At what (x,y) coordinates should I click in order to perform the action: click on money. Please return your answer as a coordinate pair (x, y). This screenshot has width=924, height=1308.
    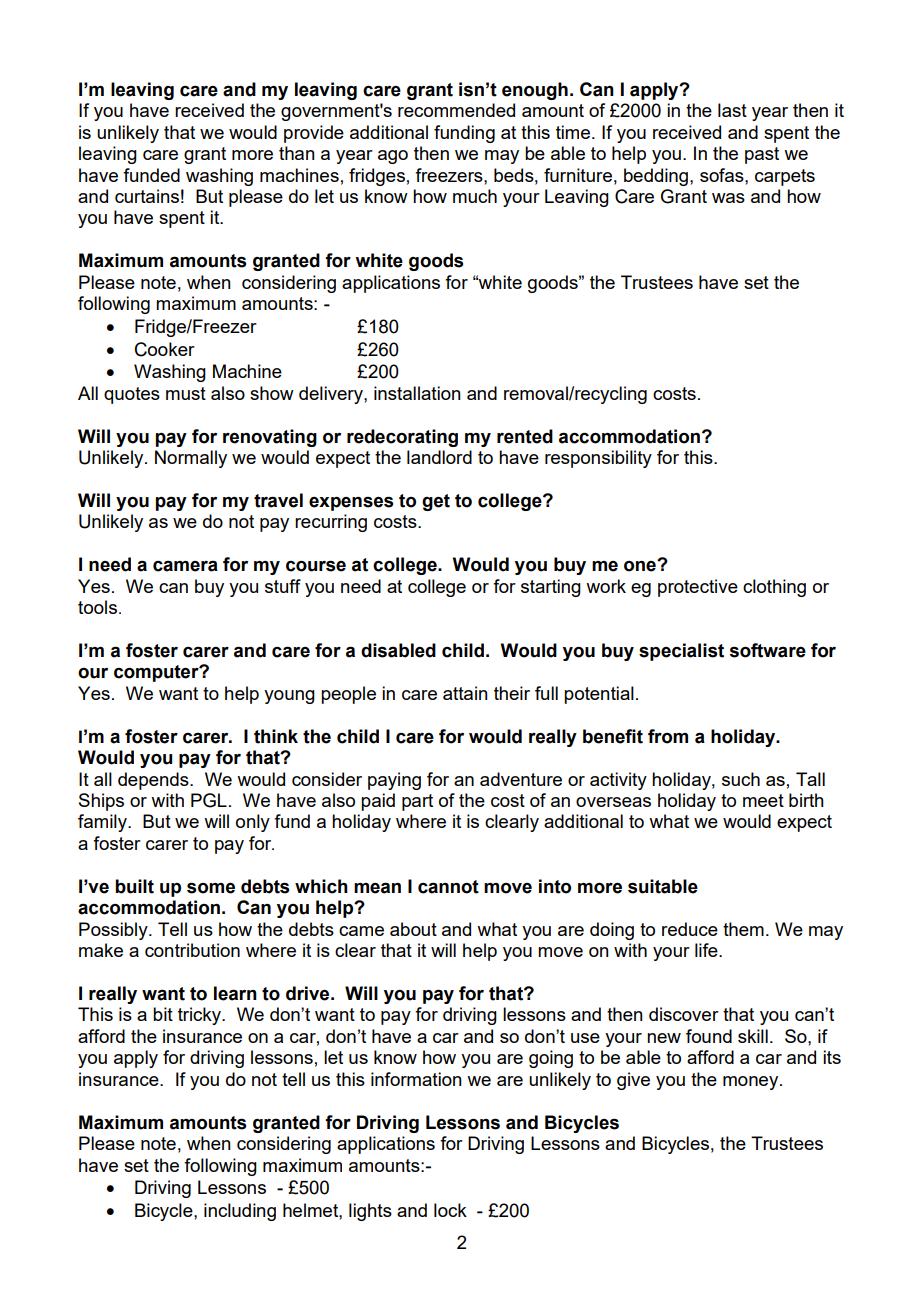
    Looking at the image, I should click on (752, 1083).
